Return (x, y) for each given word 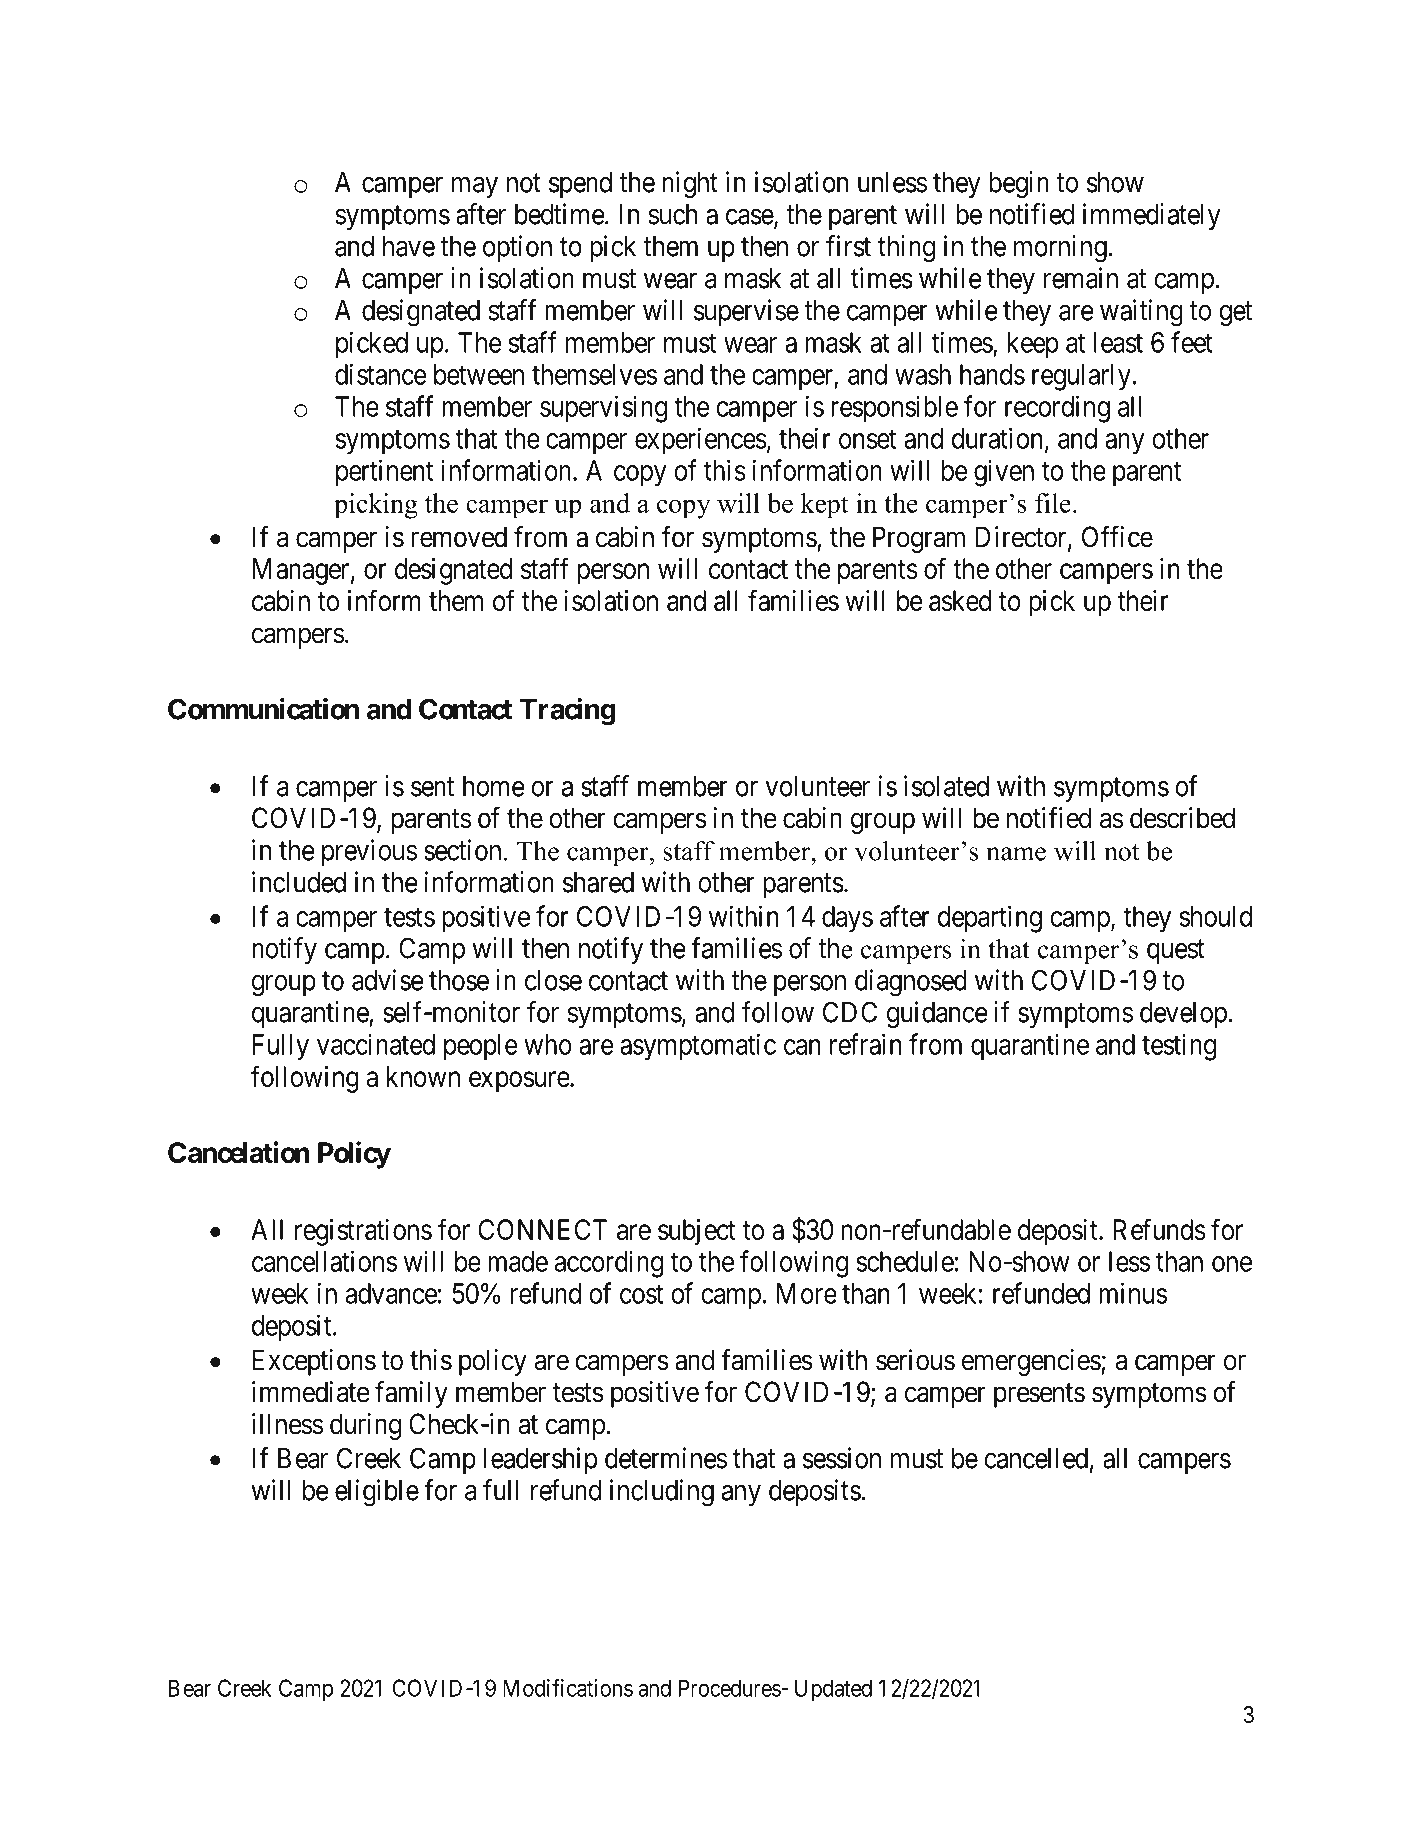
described (1182, 818)
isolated (946, 786)
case (750, 218)
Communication (263, 709)
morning (1061, 249)
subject (697, 1232)
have (409, 246)
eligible (377, 1493)
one (1232, 1264)
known (423, 1076)
